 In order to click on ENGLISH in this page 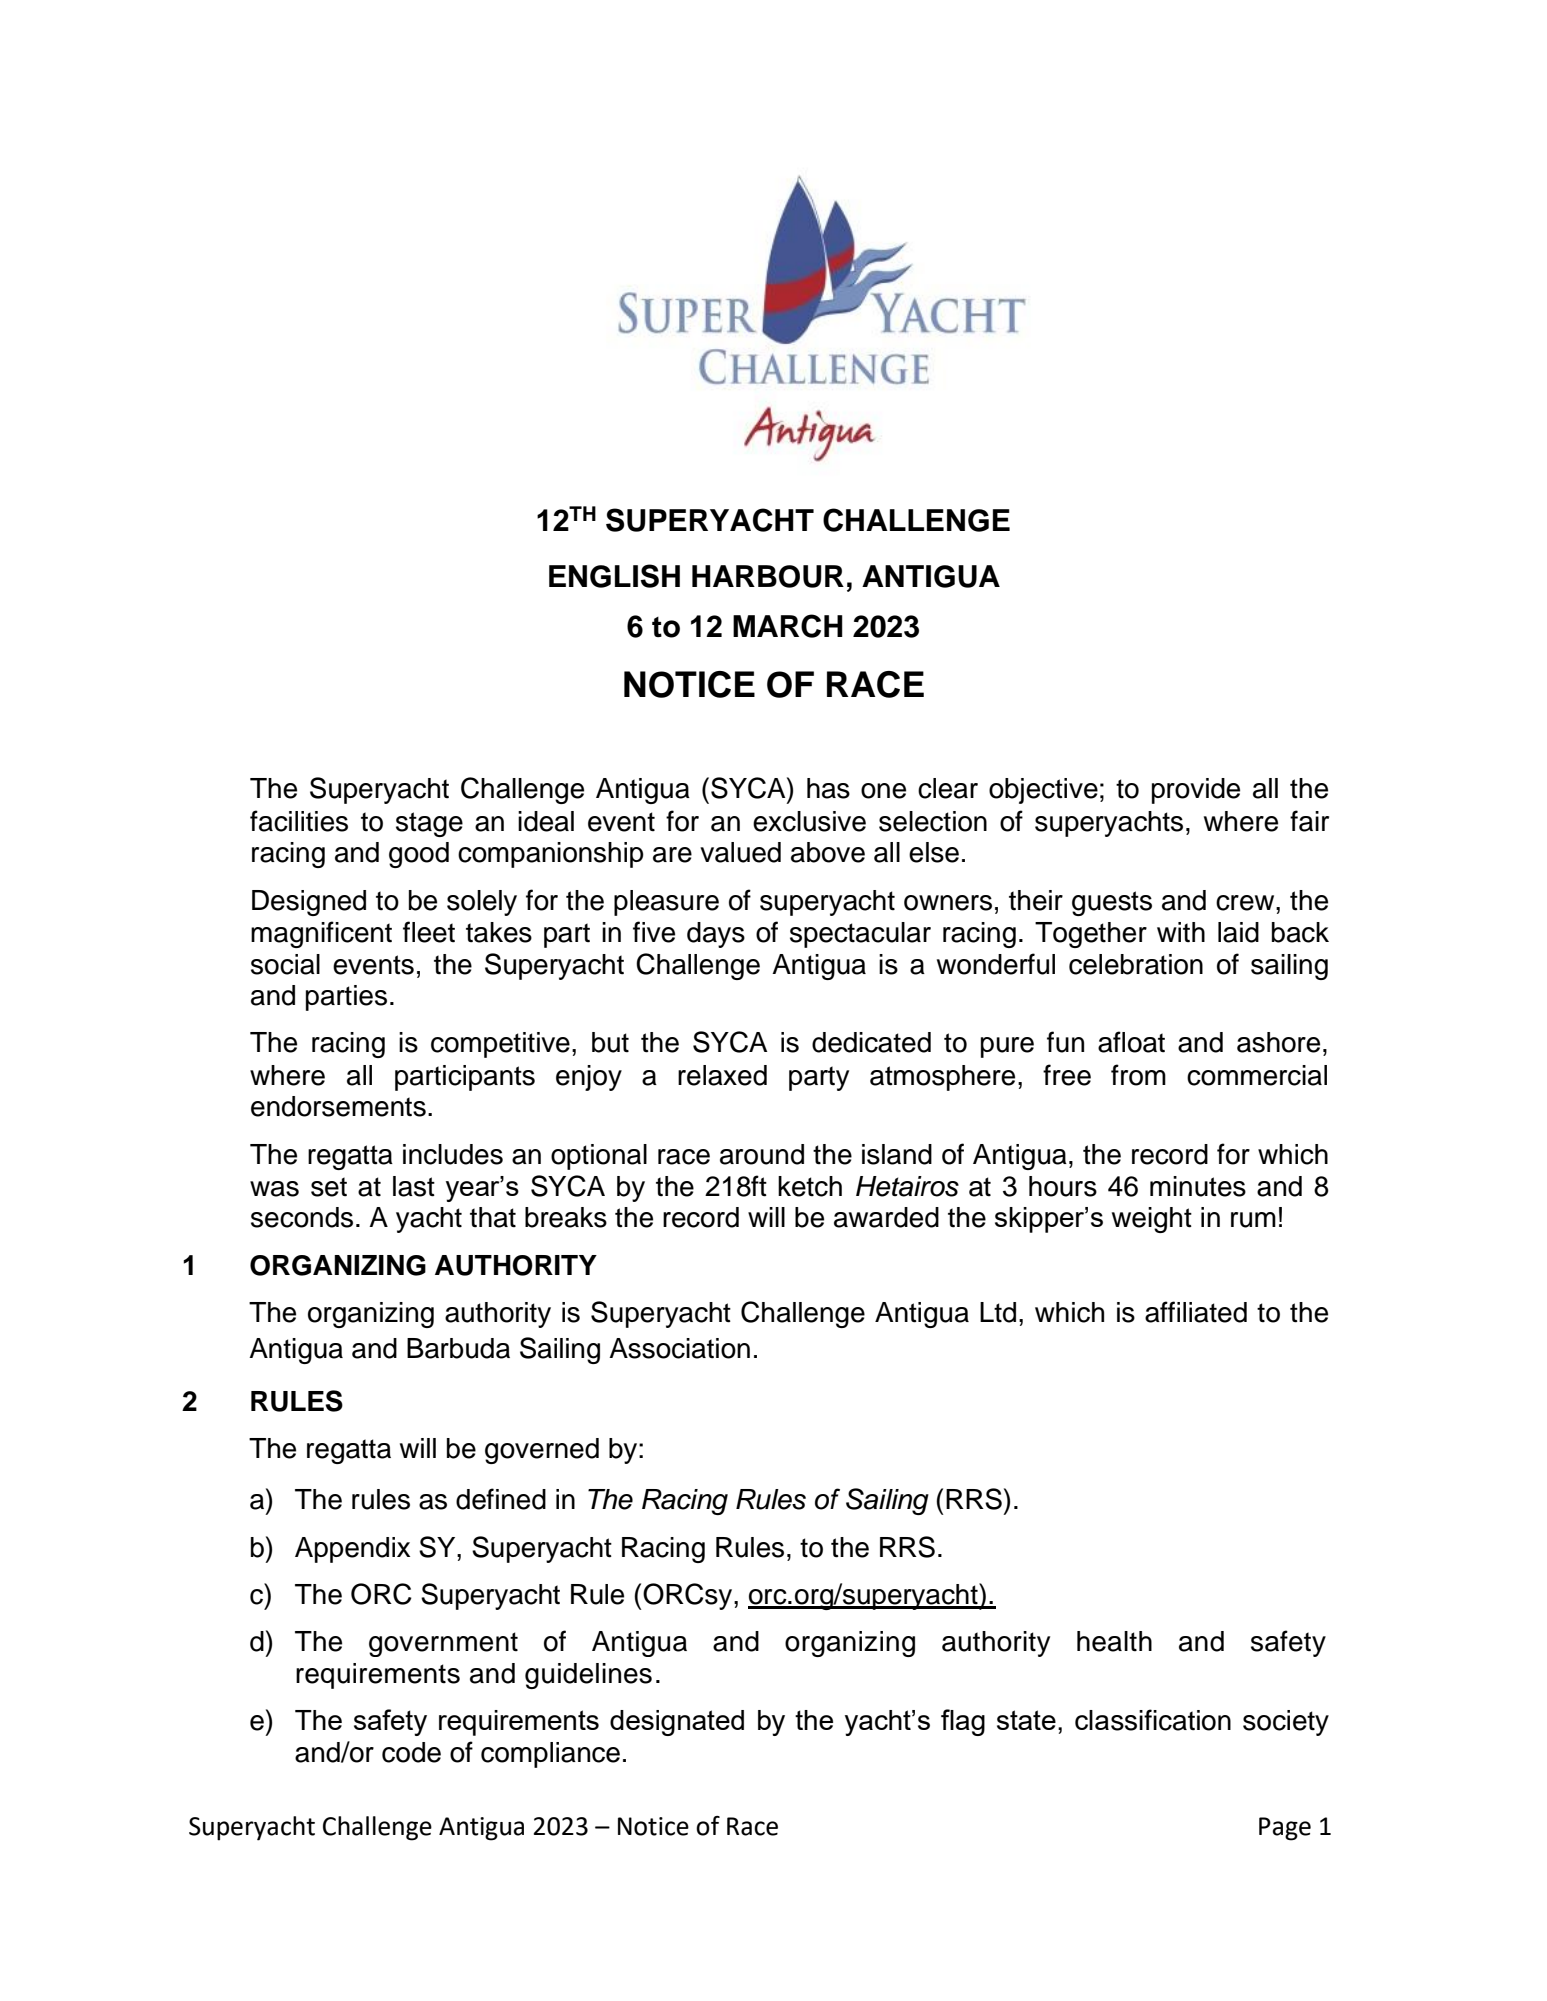, I will do `click(614, 576)`.
